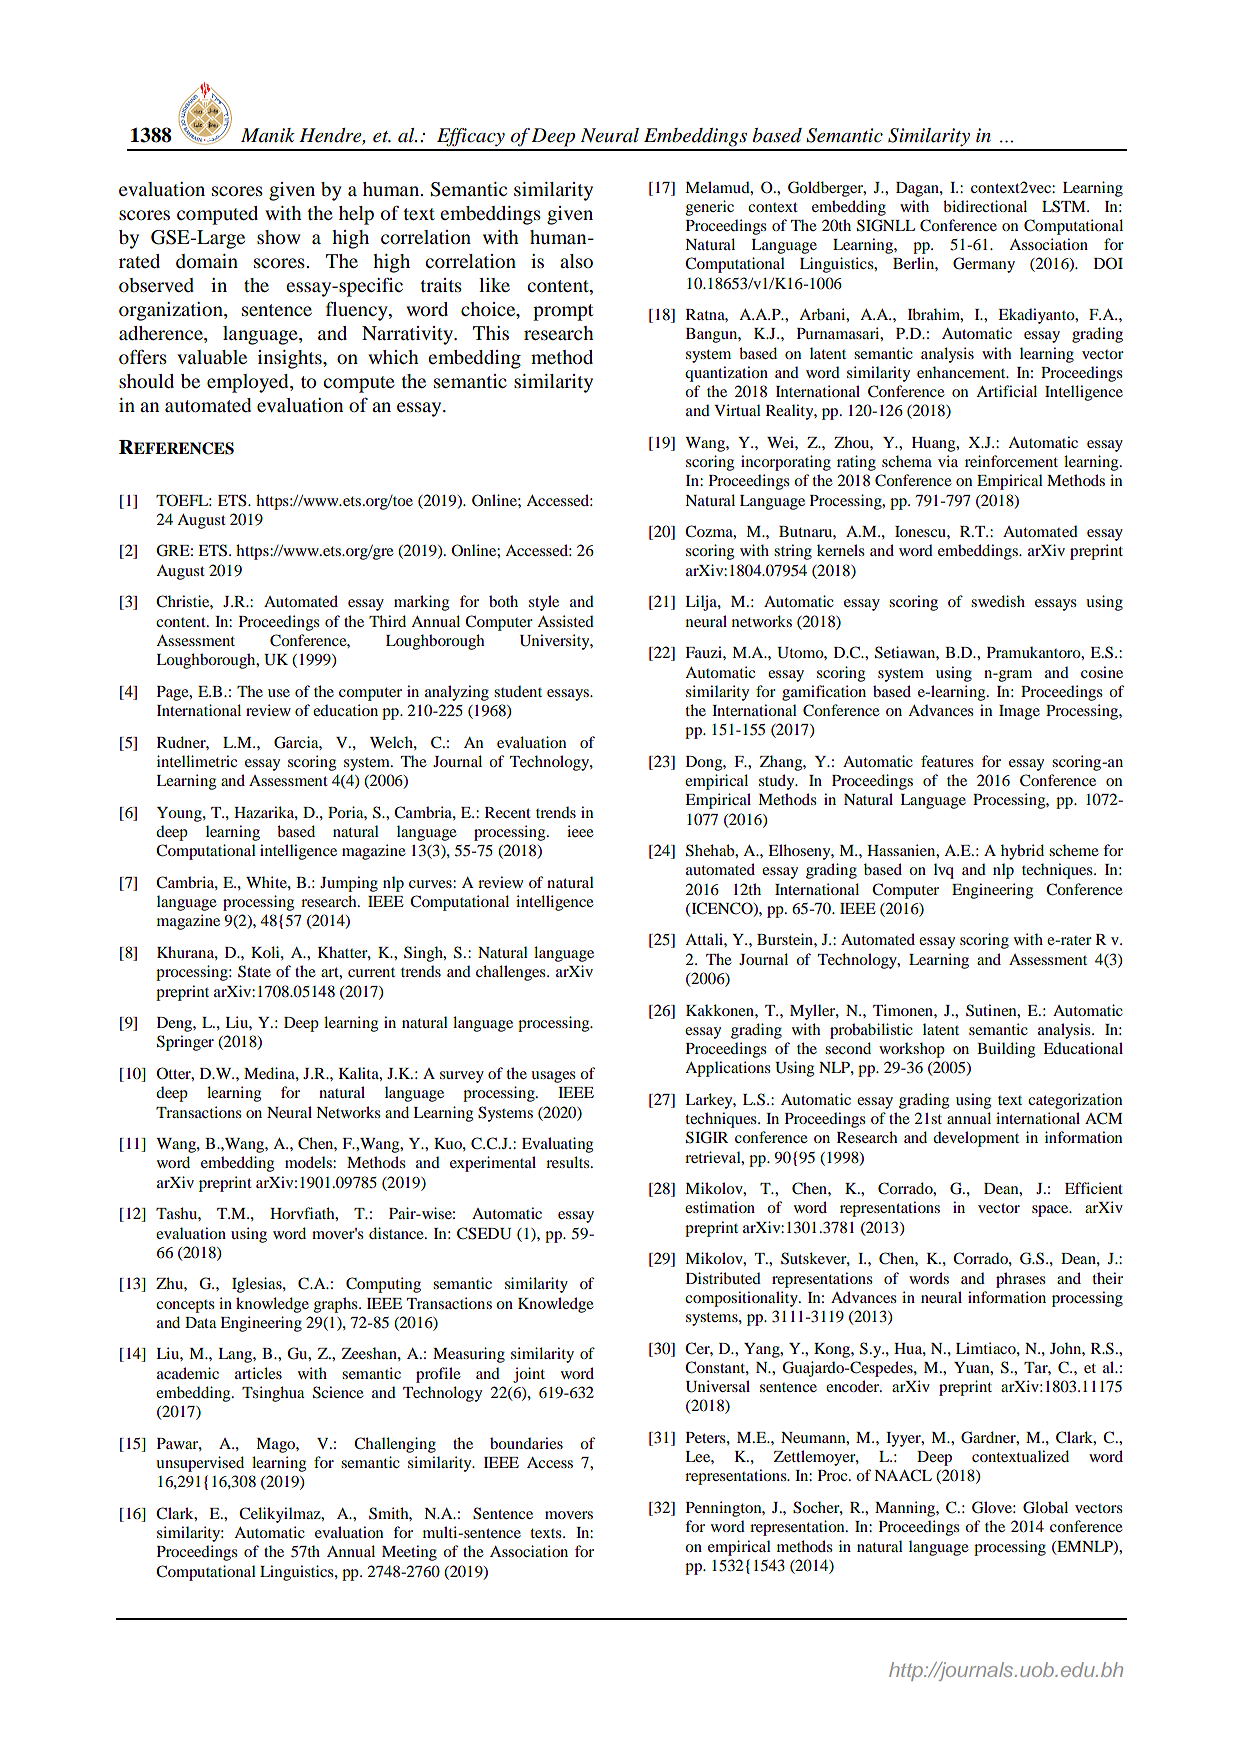  What do you see at coordinates (1022, 852) in the screenshot?
I see `hybrid` at bounding box center [1022, 852].
